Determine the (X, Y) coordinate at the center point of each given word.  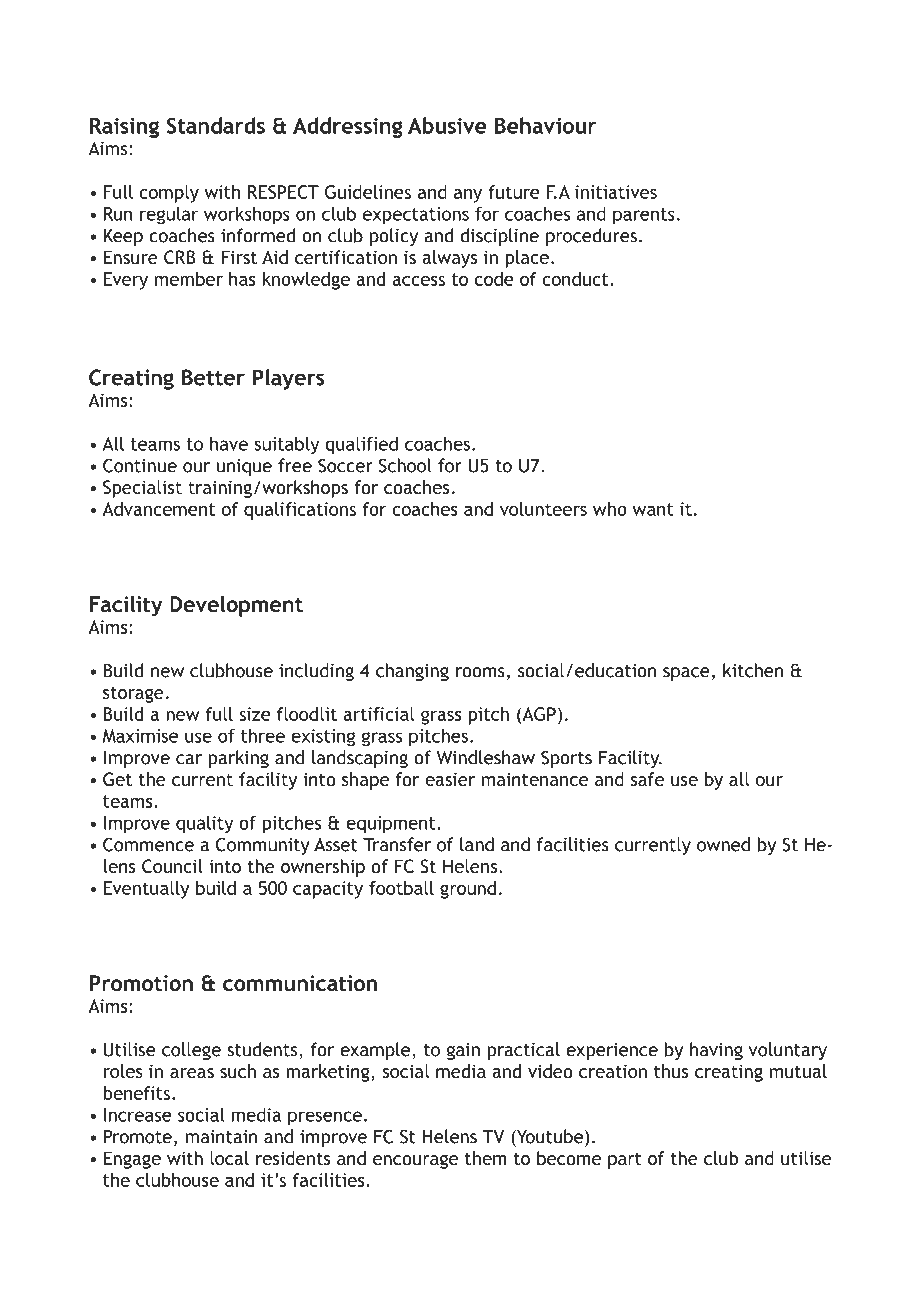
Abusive (447, 125)
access (418, 281)
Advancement (158, 509)
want (653, 509)
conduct (576, 279)
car (189, 759)
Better (213, 377)
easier (450, 779)
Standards (216, 125)
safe (647, 779)
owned (723, 844)
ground (468, 890)
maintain (221, 1137)
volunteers (543, 509)
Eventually (146, 890)
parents (644, 216)
